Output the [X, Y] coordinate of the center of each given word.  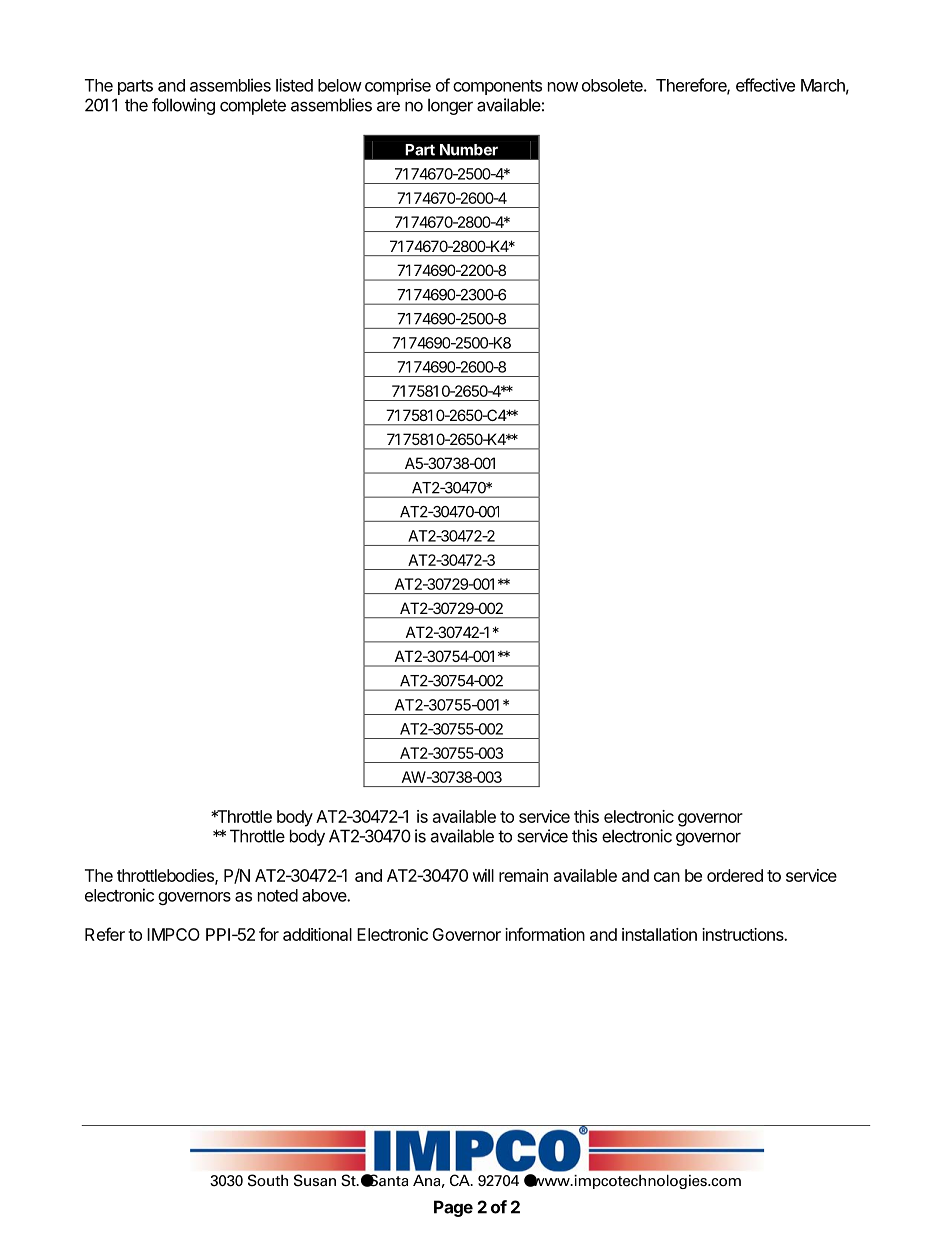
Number [469, 150]
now [563, 87]
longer [450, 106]
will [483, 875]
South [268, 1180]
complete [253, 106]
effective [765, 85]
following [183, 106]
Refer [105, 934]
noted [278, 895]
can [667, 877]
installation [659, 934]
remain [523, 875]
